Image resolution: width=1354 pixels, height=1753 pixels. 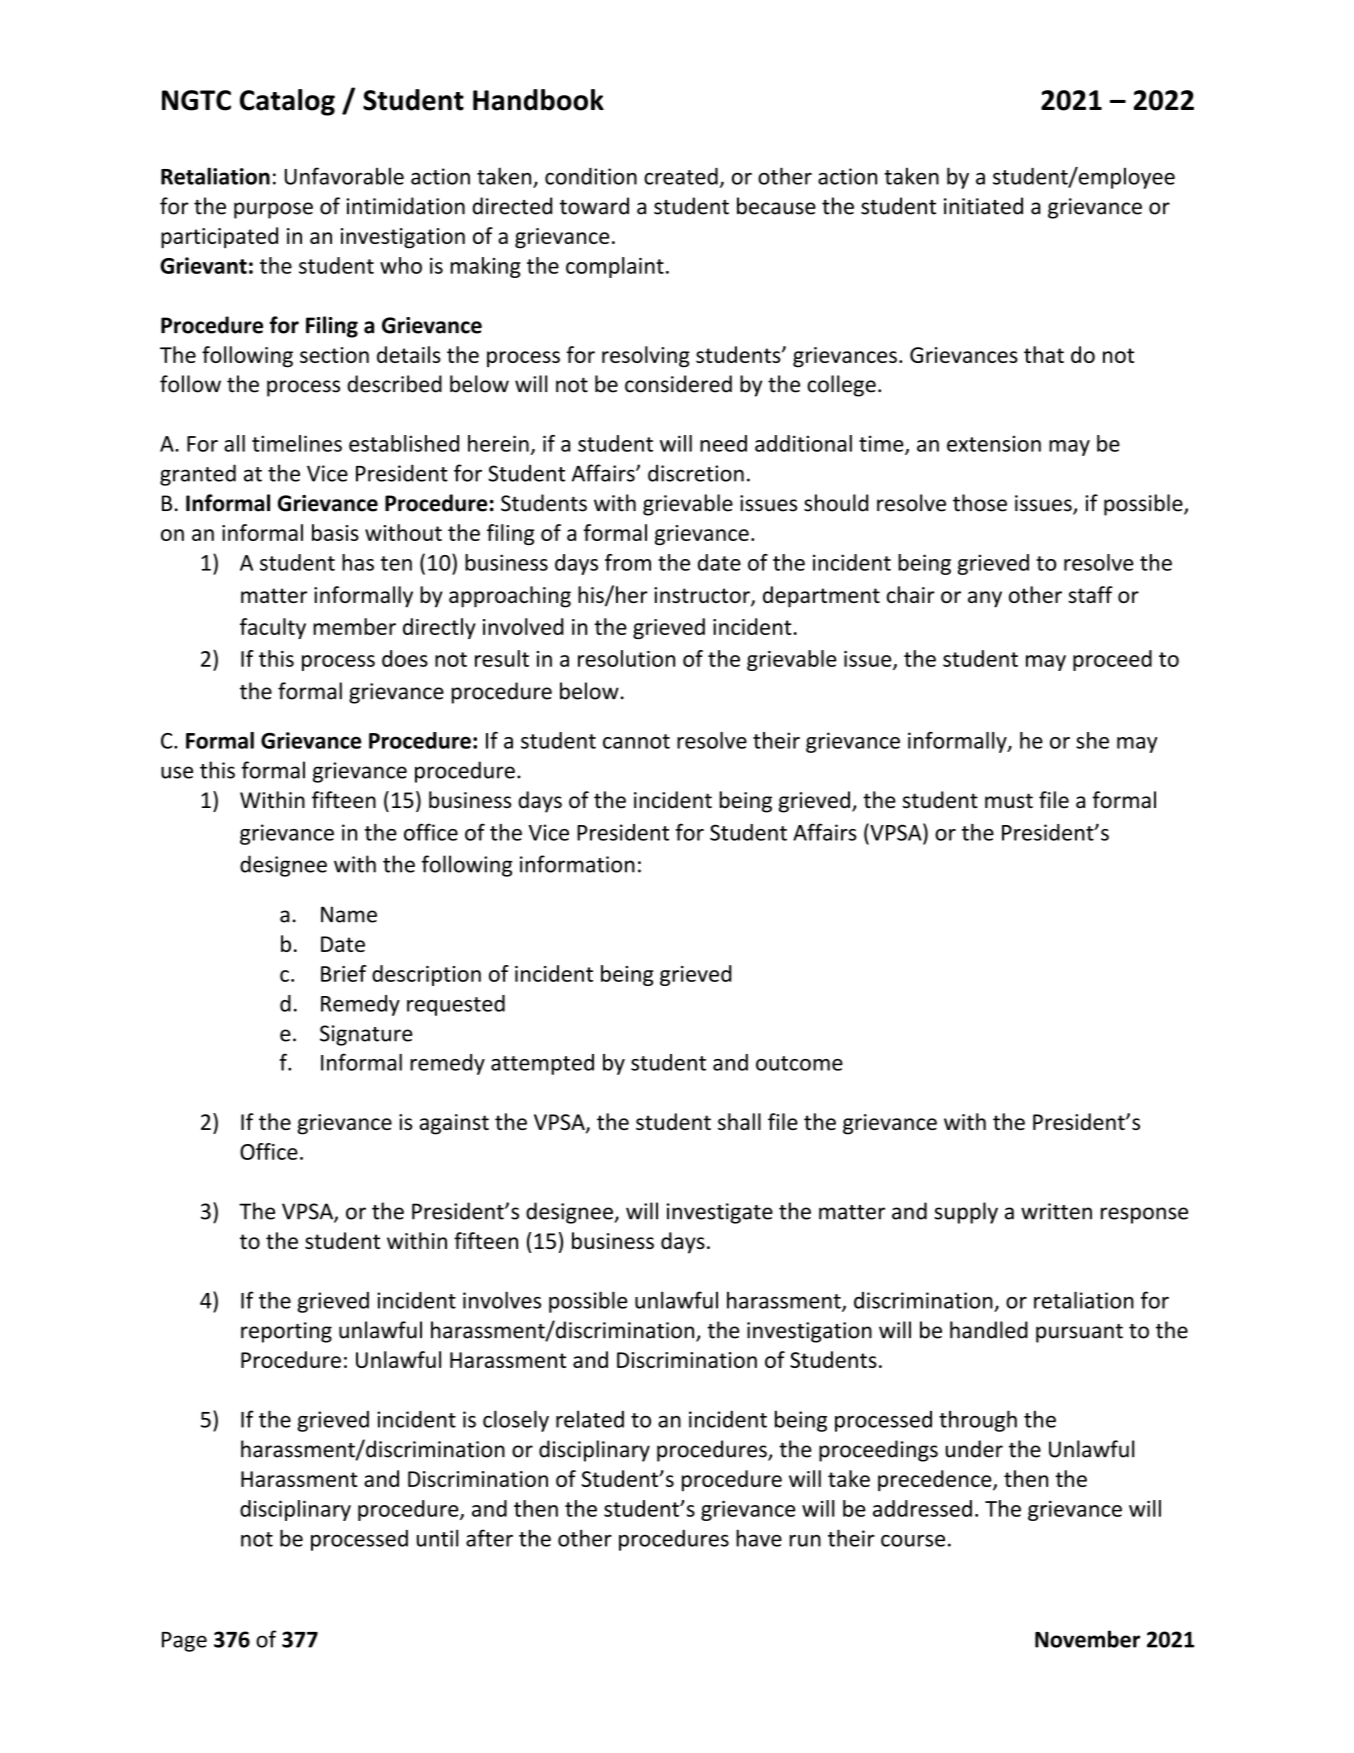 What do you see at coordinates (184, 1642) in the screenshot?
I see `Page` at bounding box center [184, 1642].
